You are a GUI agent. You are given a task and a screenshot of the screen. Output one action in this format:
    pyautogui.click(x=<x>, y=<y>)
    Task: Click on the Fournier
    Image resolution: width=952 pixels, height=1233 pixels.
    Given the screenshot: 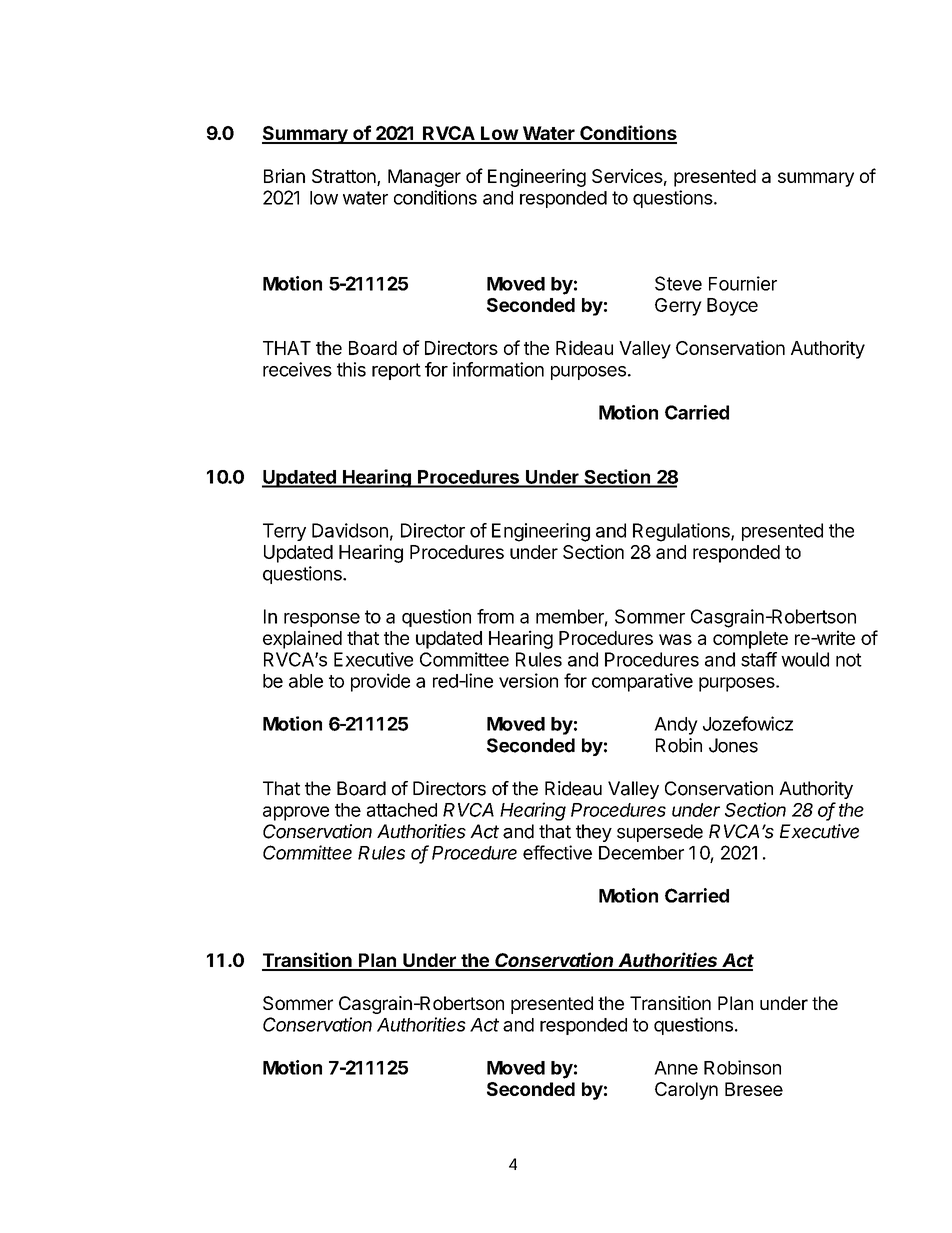 What is the action you would take?
    pyautogui.click(x=743, y=283)
